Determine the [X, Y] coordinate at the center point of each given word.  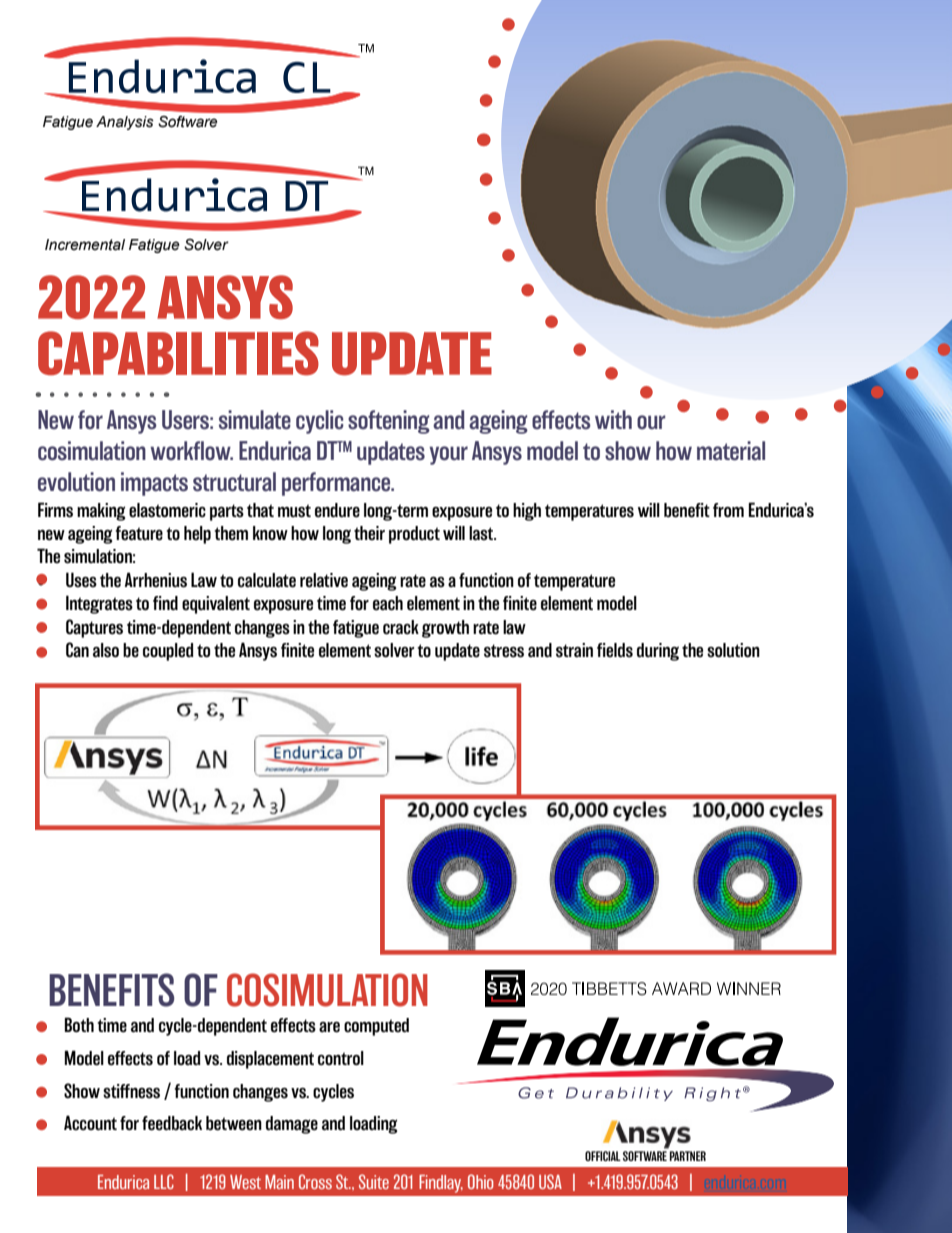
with [613, 419]
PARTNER [688, 1156]
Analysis [125, 123]
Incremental [85, 245]
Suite [374, 1181]
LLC [164, 1181]
